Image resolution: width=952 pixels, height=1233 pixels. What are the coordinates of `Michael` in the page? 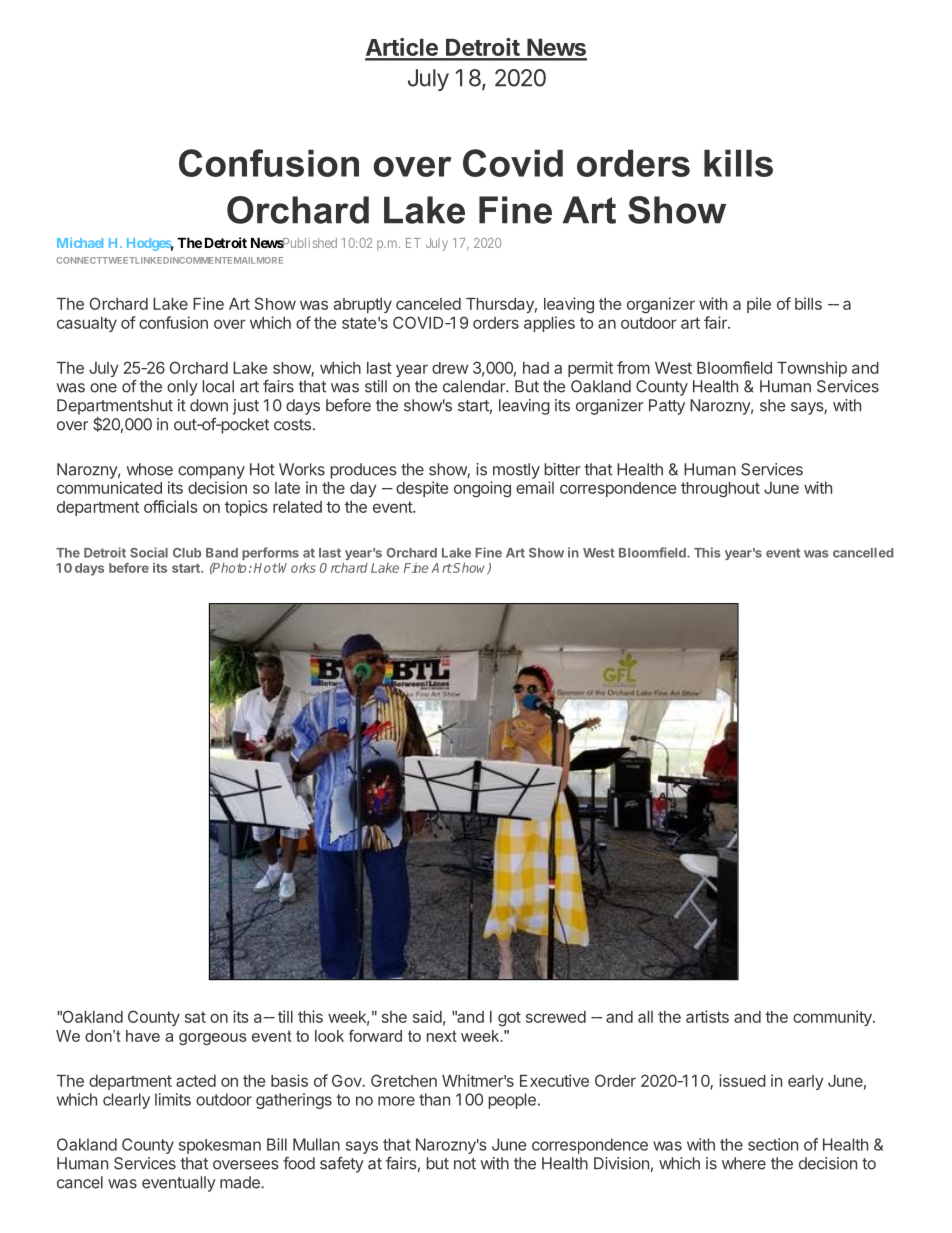 It's located at (80, 242).
